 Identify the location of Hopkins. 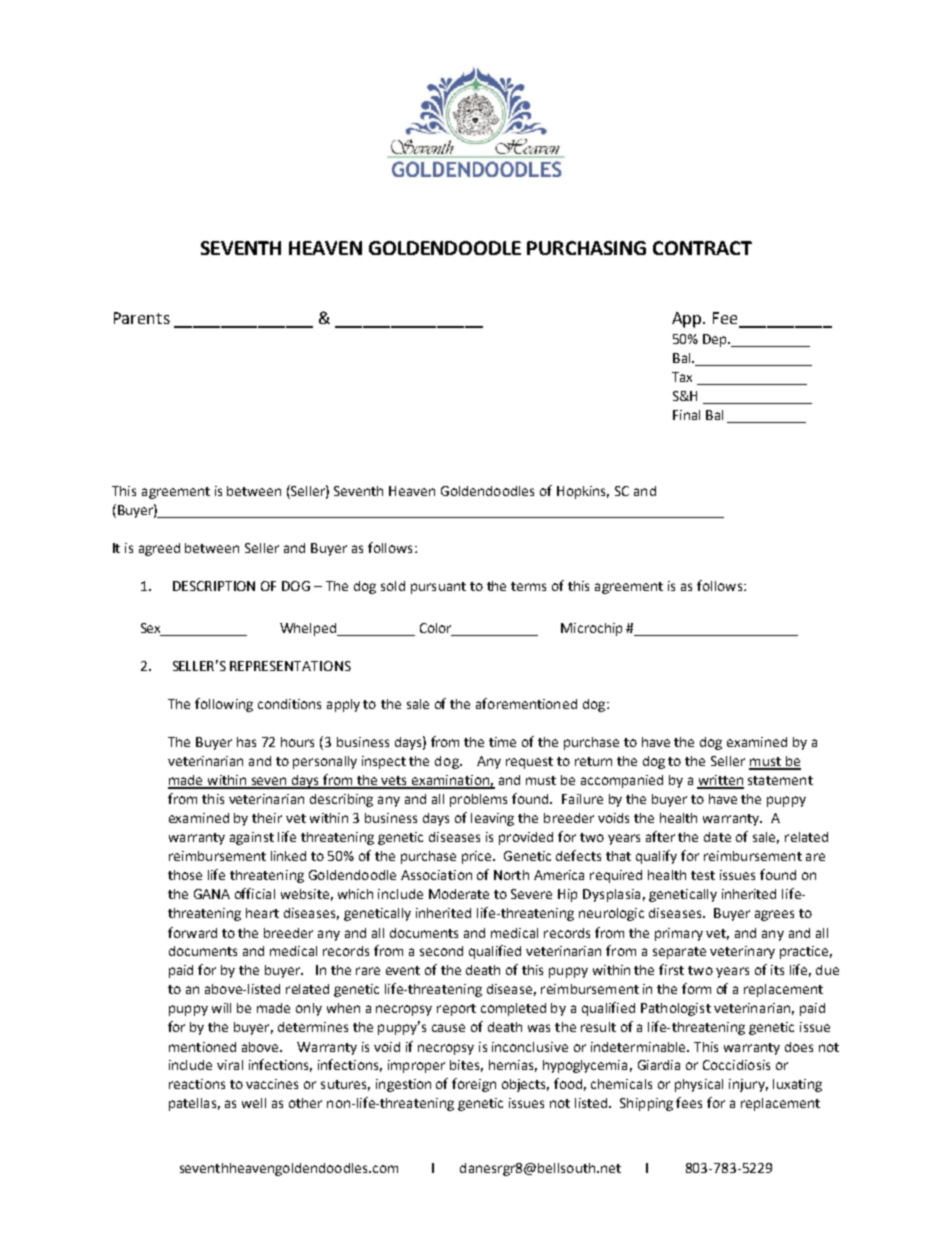
(583, 492).
